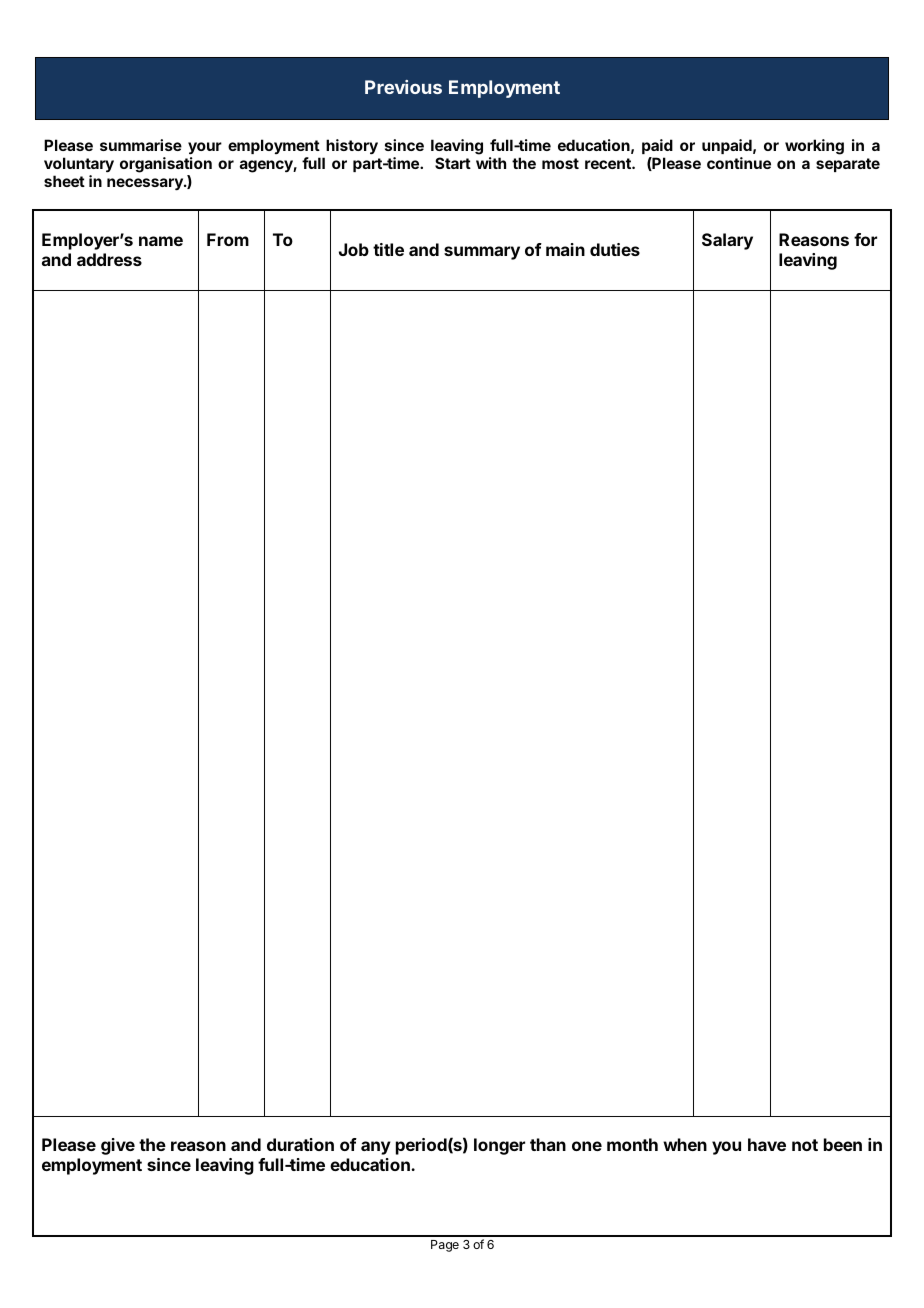 This image has width=924, height=1308. What do you see at coordinates (482, 253) in the image?
I see `summary` at bounding box center [482, 253].
